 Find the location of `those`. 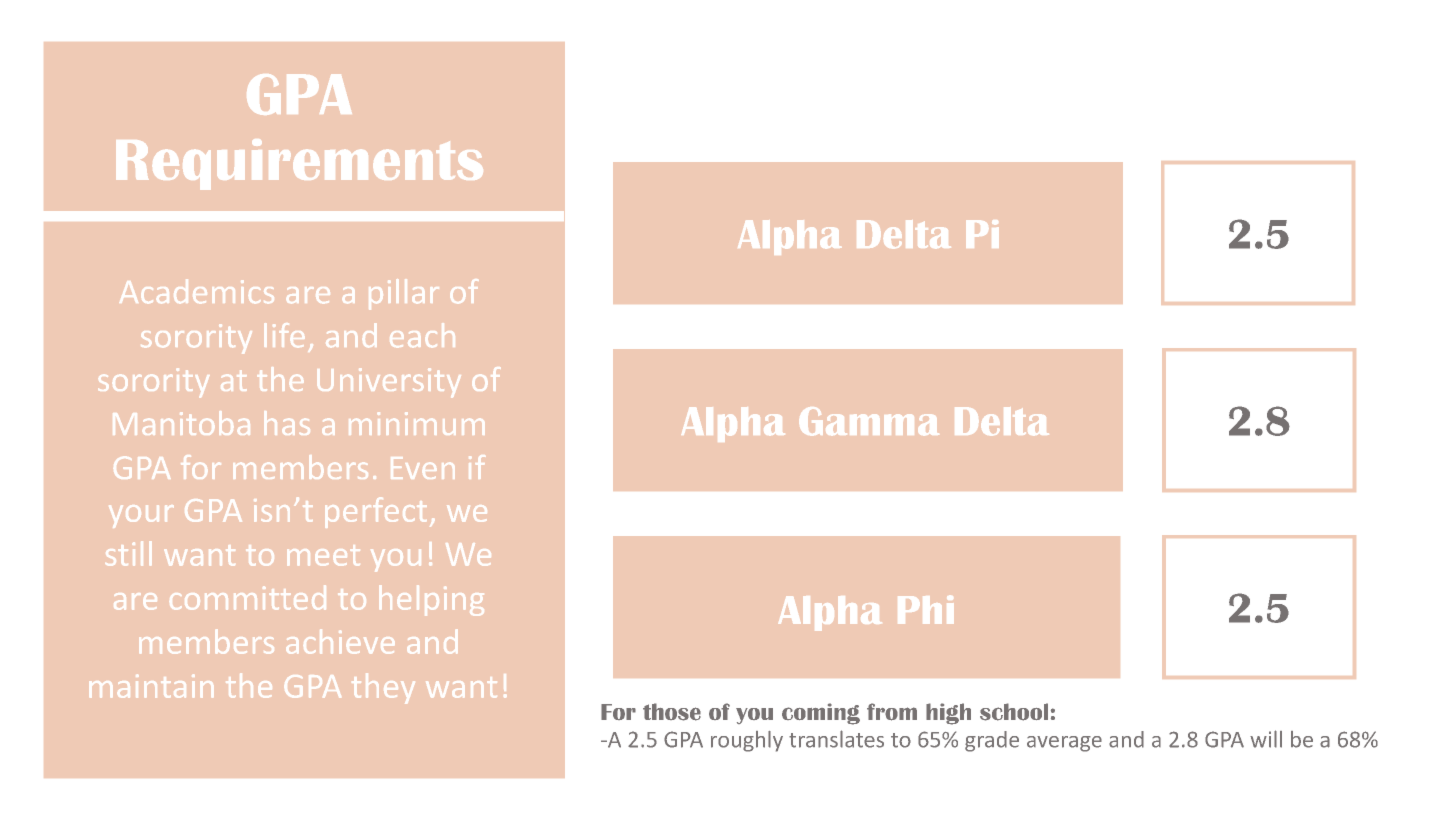

those is located at coordinates (672, 712).
